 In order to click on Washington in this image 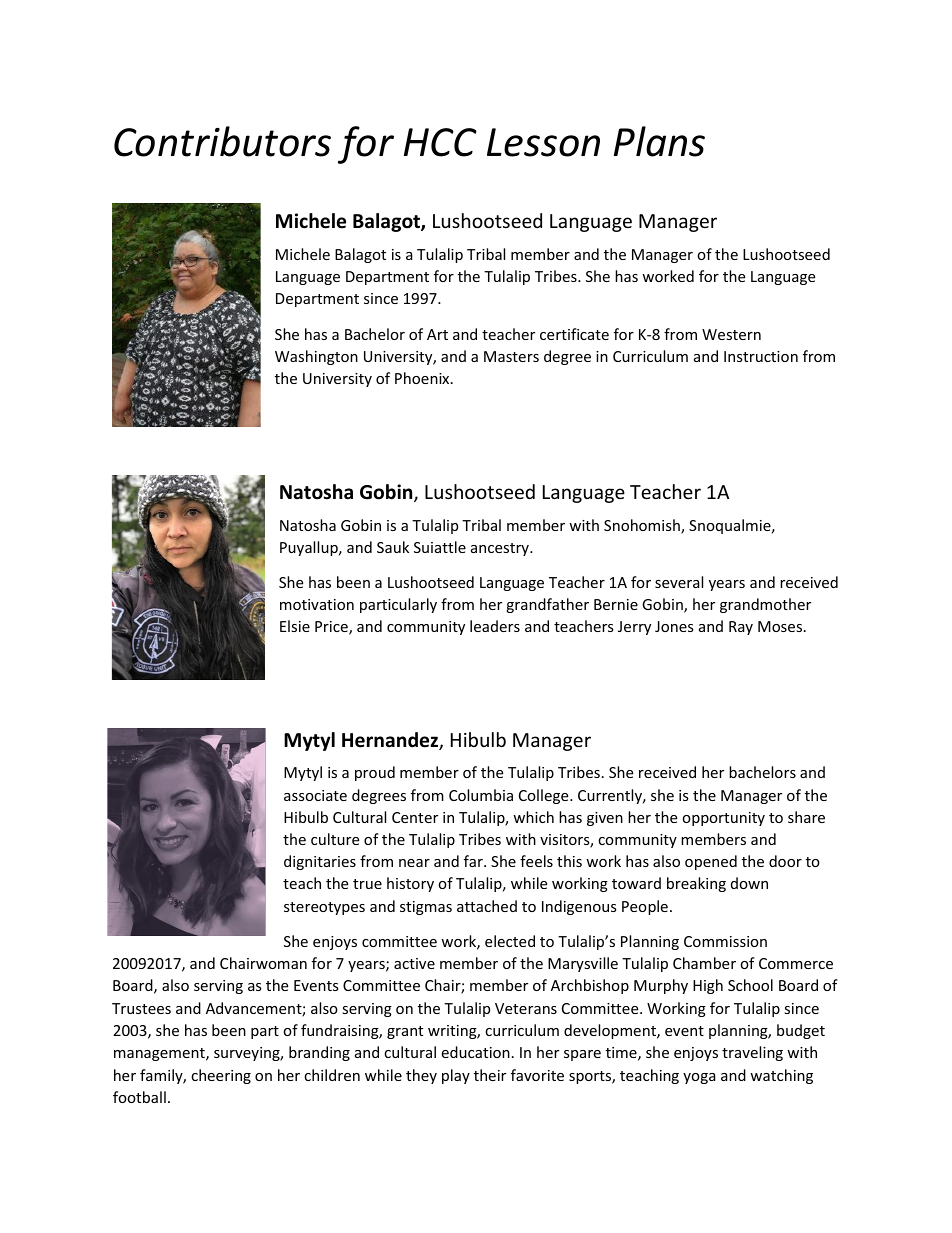, I will do `click(316, 357)`.
